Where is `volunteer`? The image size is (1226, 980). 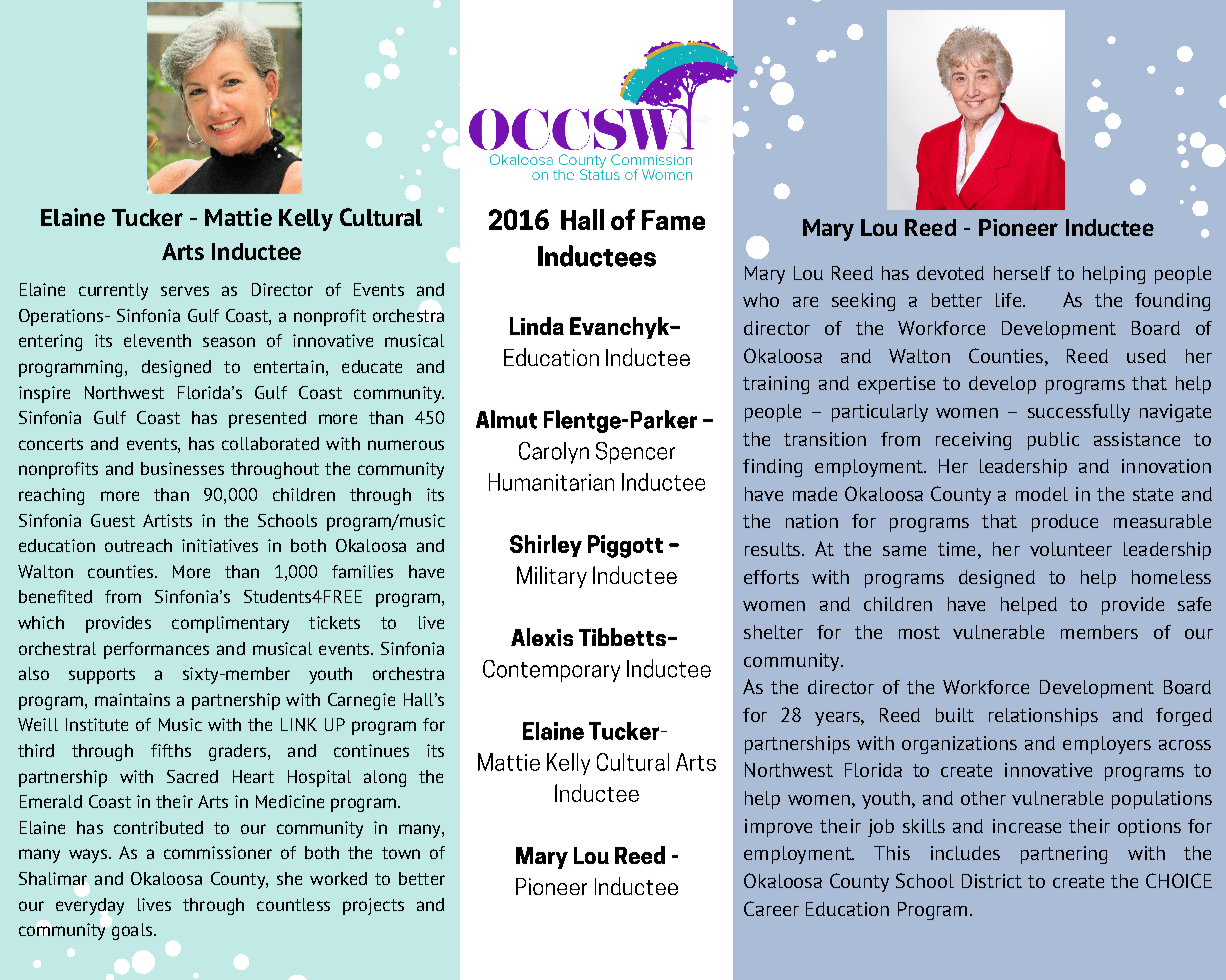 volunteer is located at coordinates (1071, 549).
